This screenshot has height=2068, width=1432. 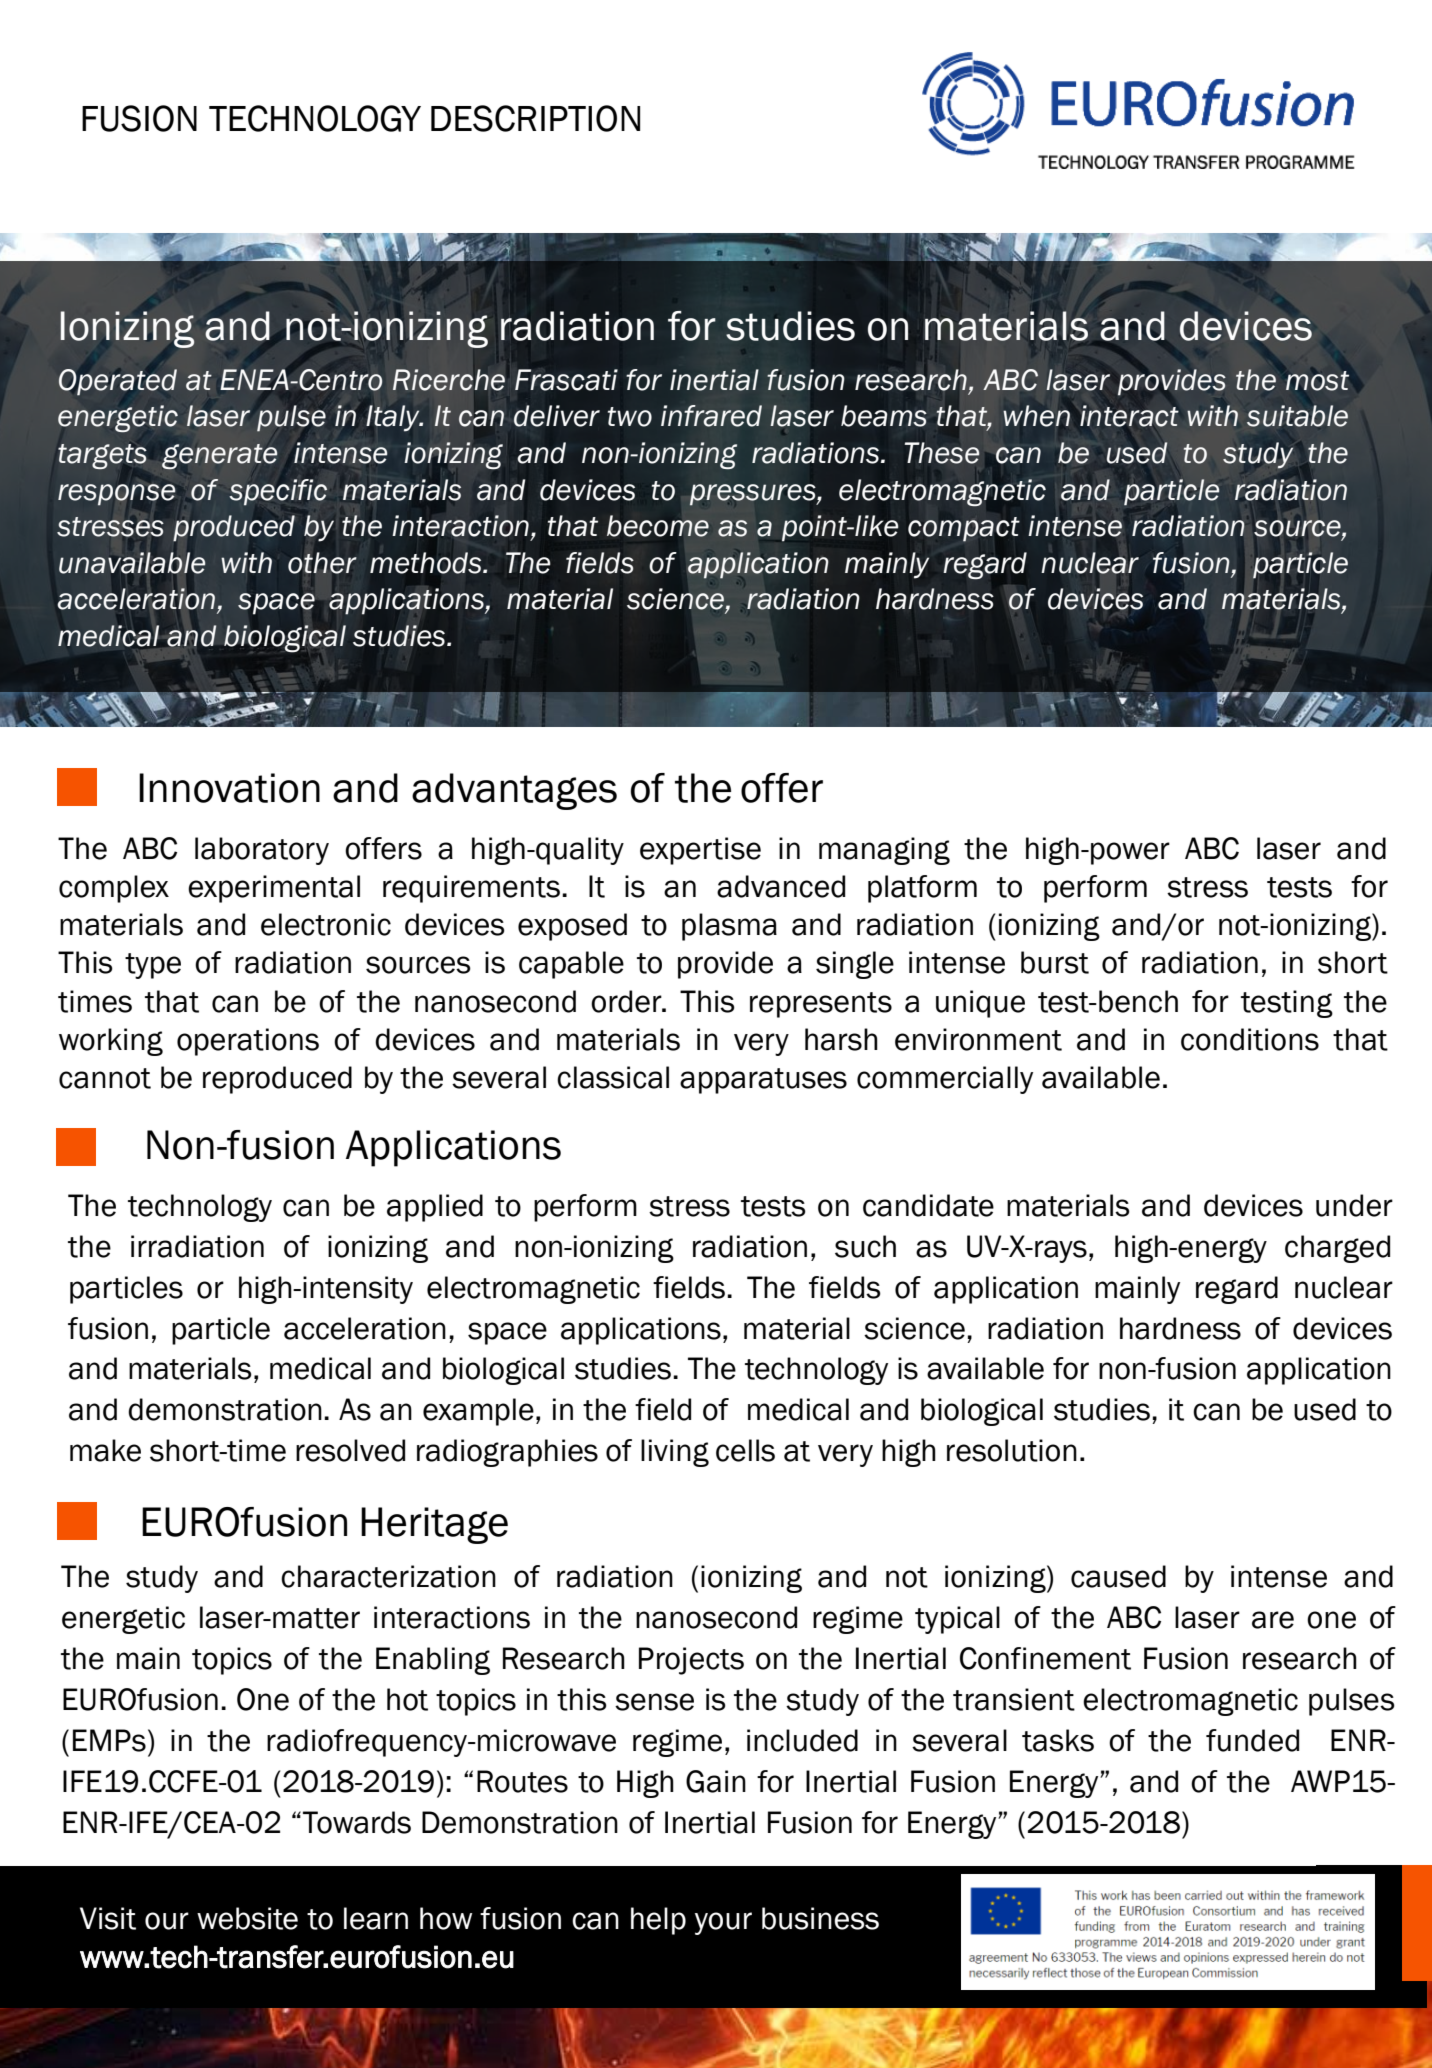 What do you see at coordinates (723, 1923) in the screenshot?
I see `your` at bounding box center [723, 1923].
